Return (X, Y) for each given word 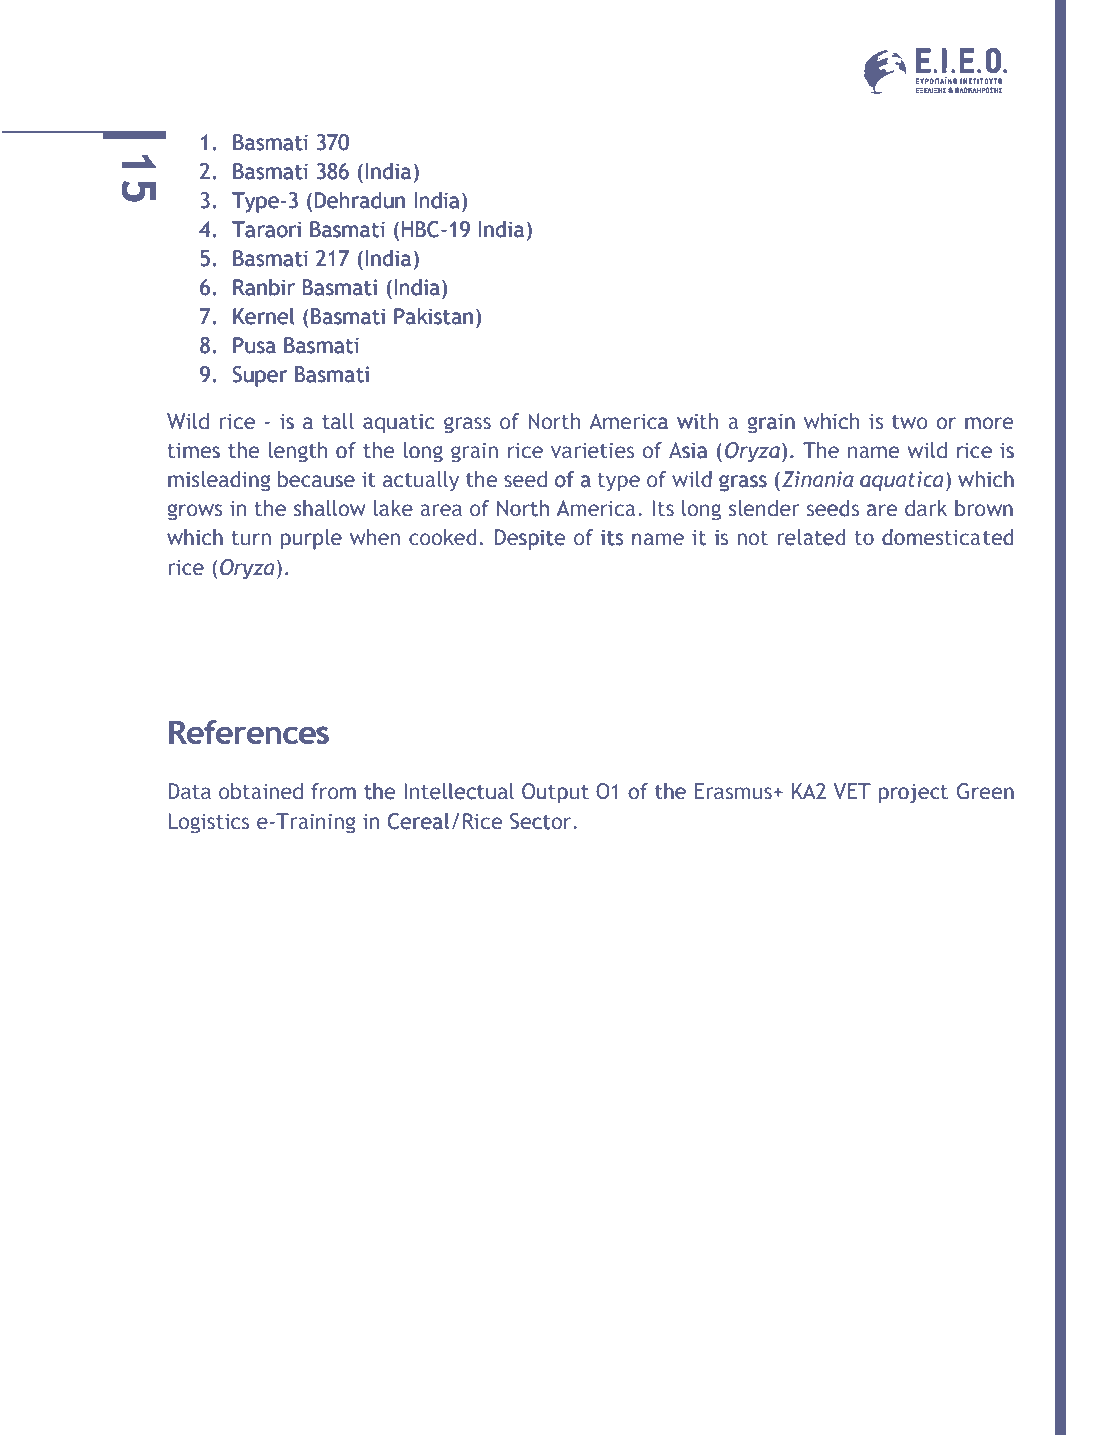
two (910, 422)
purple (311, 539)
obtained (261, 791)
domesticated (948, 537)
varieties (592, 451)
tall (338, 421)
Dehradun (359, 200)
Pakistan (433, 316)
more (989, 423)
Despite (530, 539)
